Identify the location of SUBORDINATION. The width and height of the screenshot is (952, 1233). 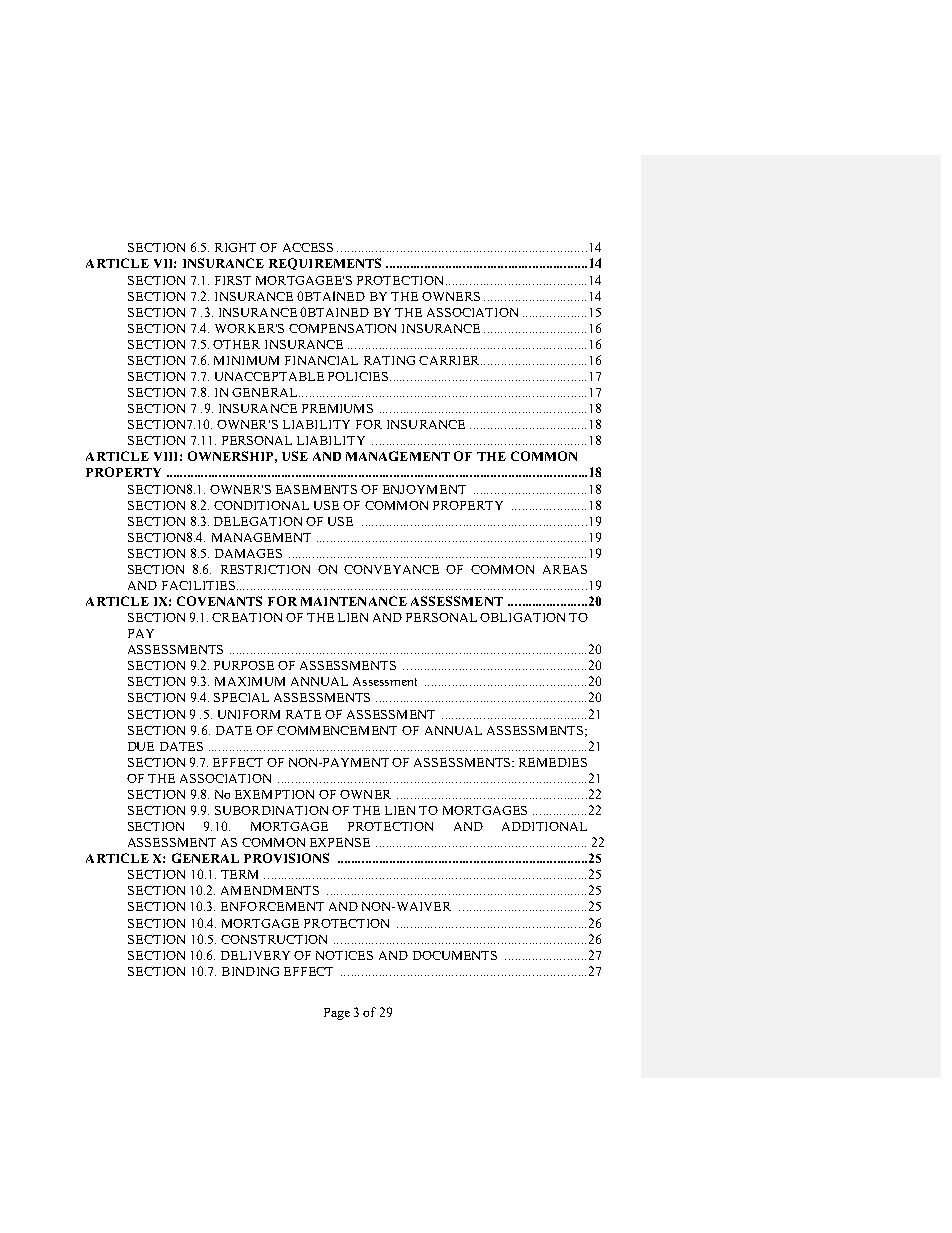
(271, 810).
